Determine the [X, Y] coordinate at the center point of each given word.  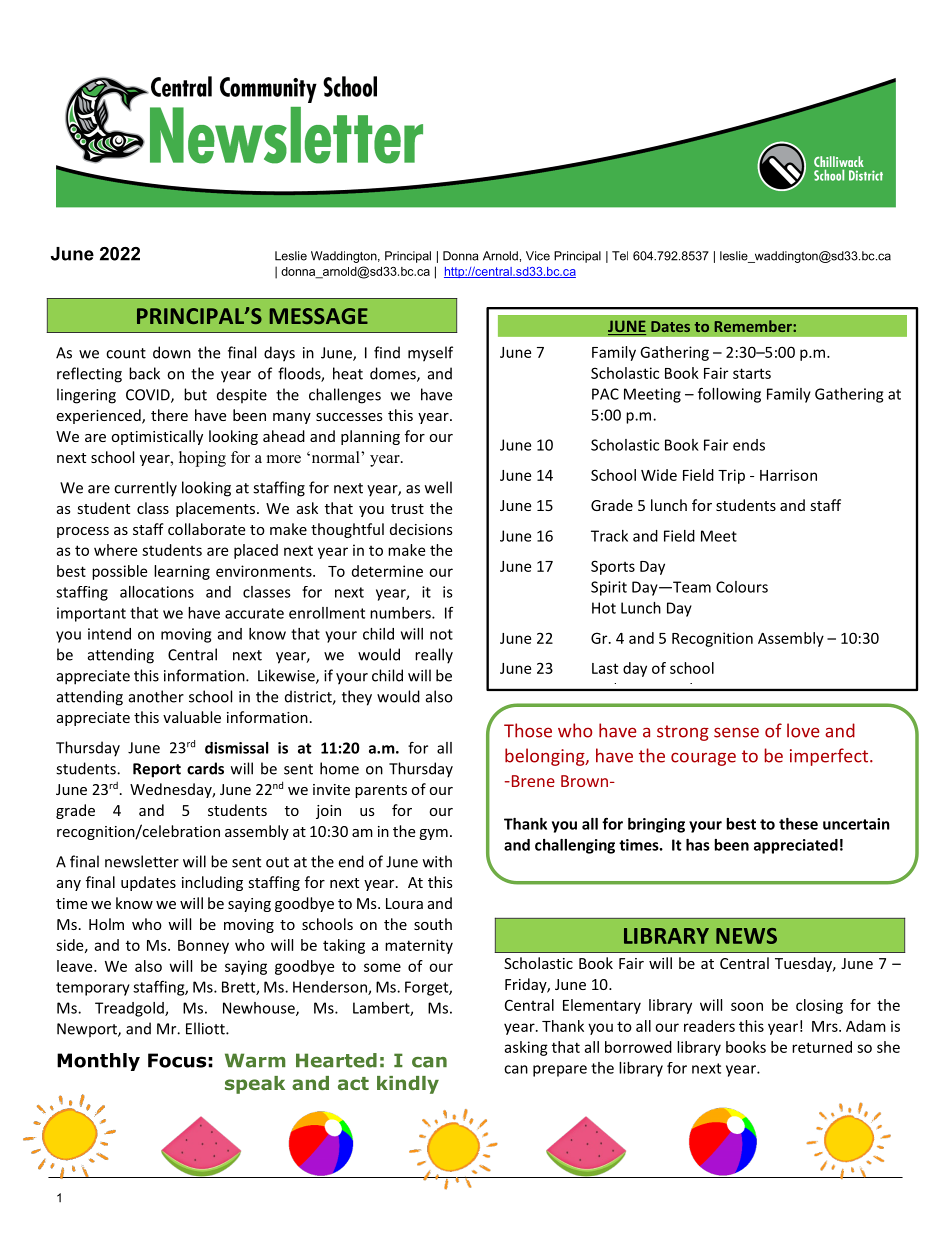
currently [145, 489]
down [172, 352]
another [156, 696]
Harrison [788, 475]
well [438, 487]
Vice [538, 256]
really [434, 656]
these [798, 824]
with [437, 861]
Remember [754, 326]
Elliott [206, 1028]
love [803, 730]
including [212, 883]
